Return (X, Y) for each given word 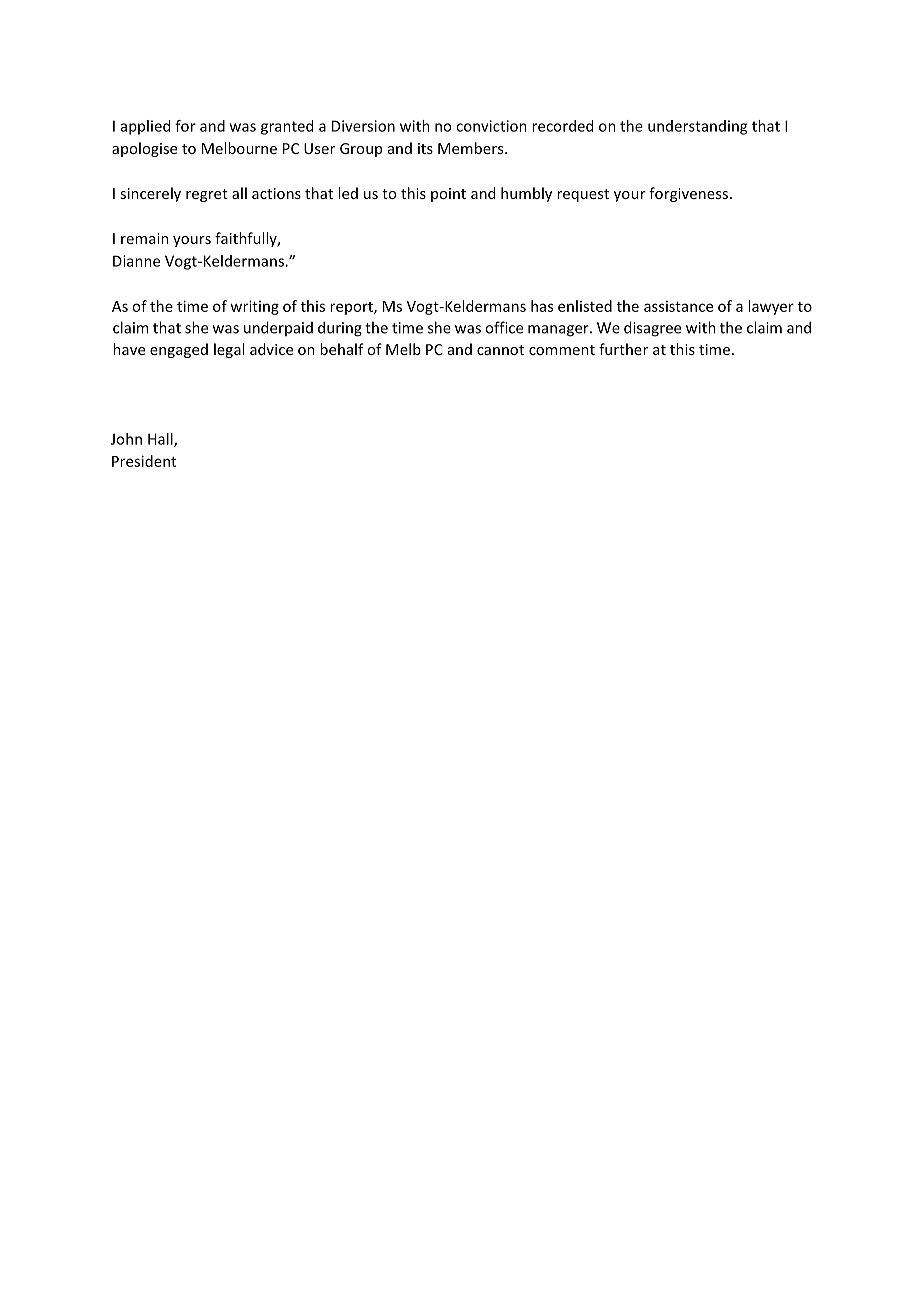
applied (145, 127)
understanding (697, 127)
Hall (161, 440)
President (144, 461)
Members (472, 148)
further (623, 349)
